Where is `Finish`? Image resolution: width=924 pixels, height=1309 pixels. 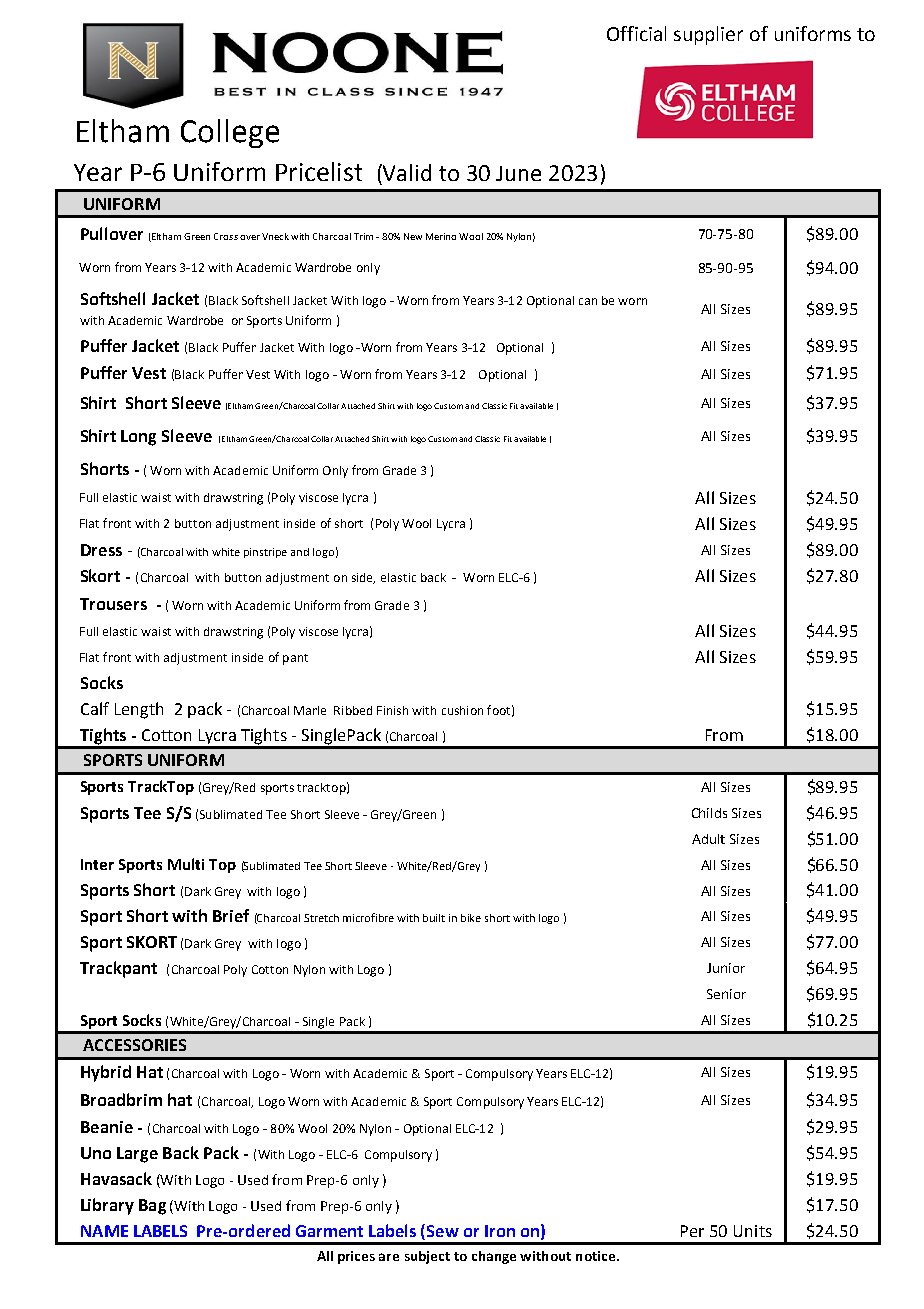 Finish is located at coordinates (392, 710).
